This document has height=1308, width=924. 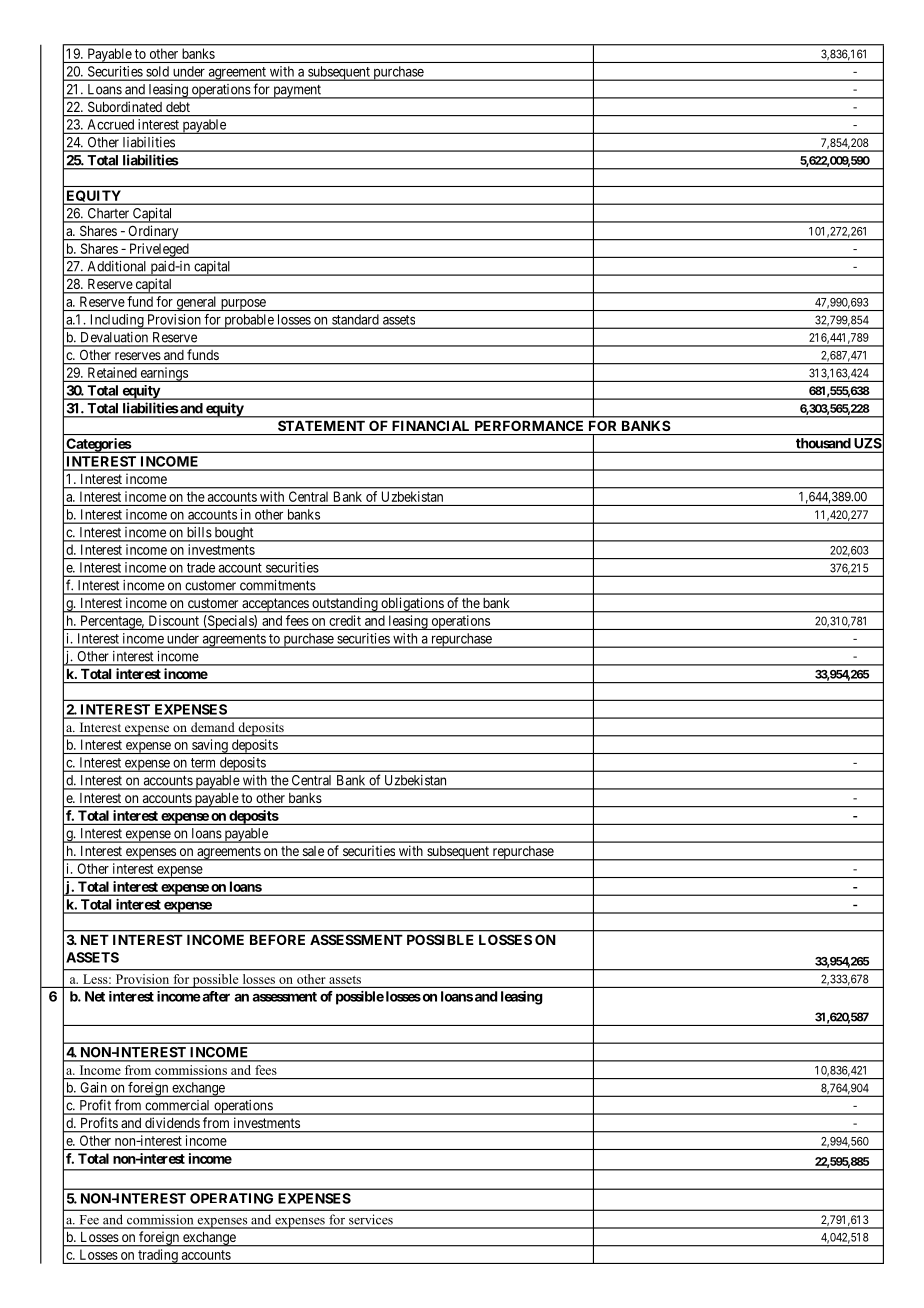 What do you see at coordinates (153, 233) in the document?
I see `Ordinary` at bounding box center [153, 233].
